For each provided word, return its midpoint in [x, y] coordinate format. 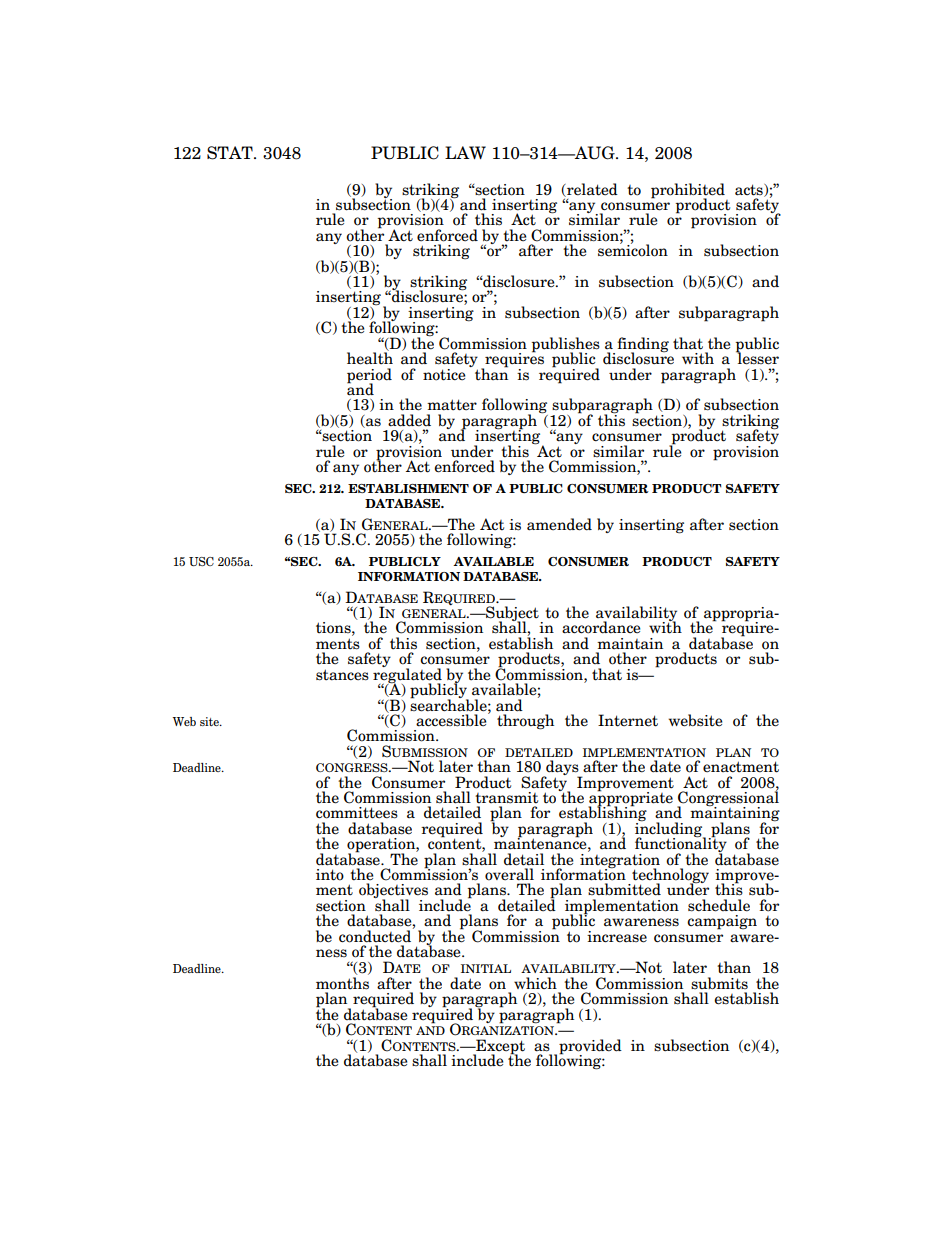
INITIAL [486, 968]
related [591, 190]
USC [201, 561]
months [342, 983]
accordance [601, 627]
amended [559, 524]
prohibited [688, 191]
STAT [231, 153]
